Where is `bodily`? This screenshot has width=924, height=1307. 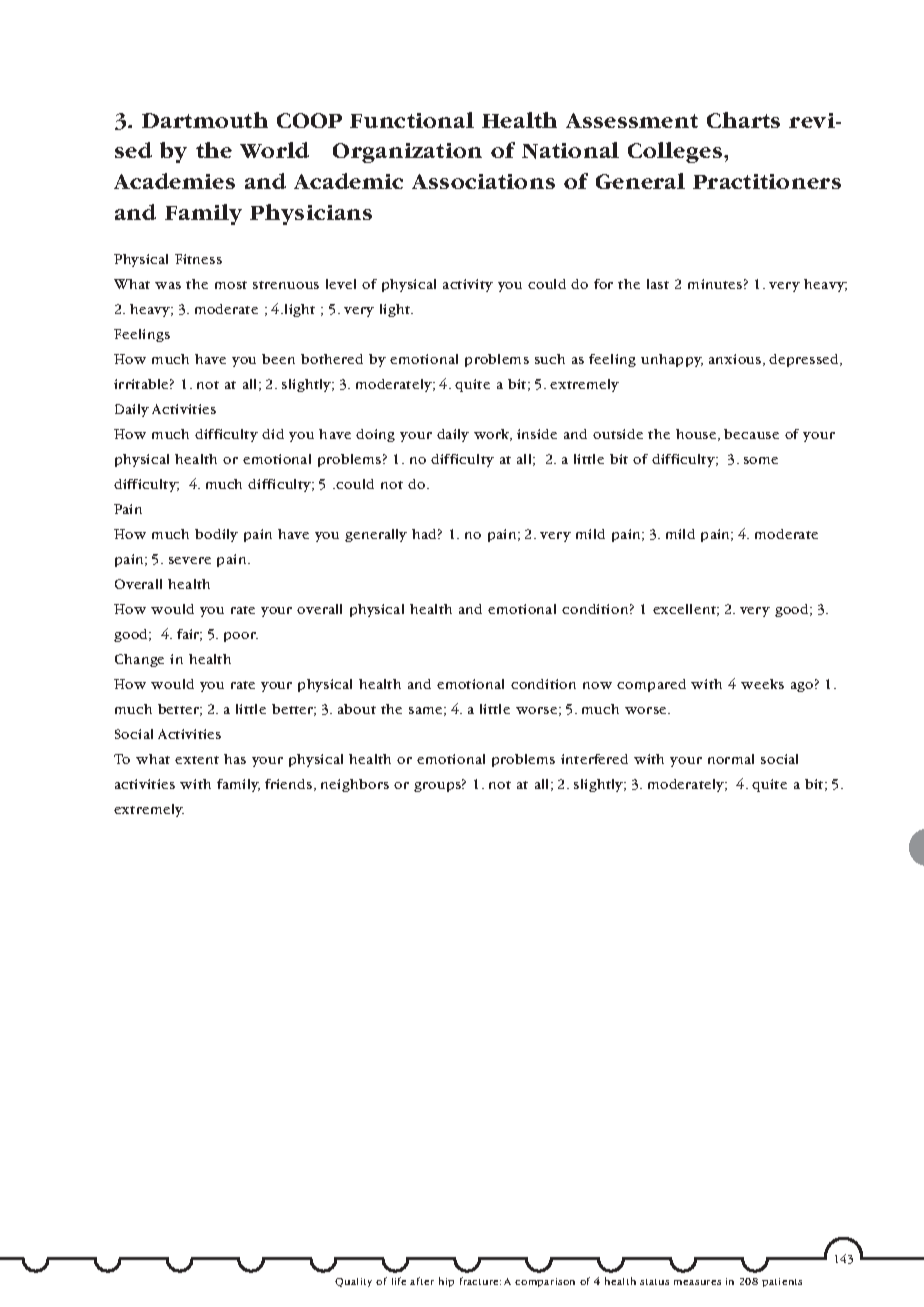 bodily is located at coordinates (216, 535).
